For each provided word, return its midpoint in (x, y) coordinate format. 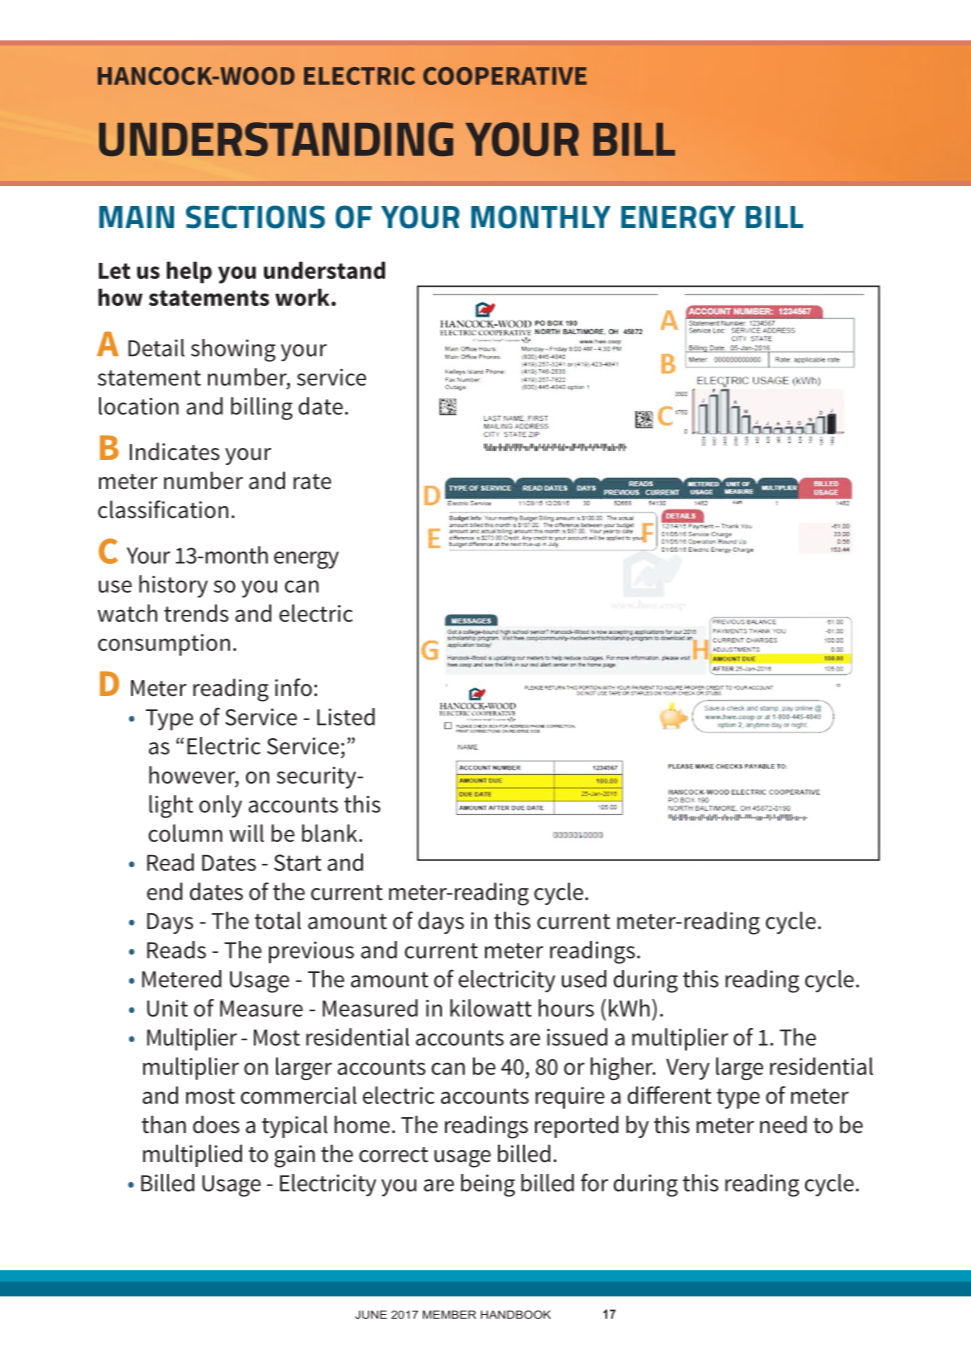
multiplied (192, 1155)
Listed (346, 717)
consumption (164, 645)
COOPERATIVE (505, 76)
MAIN (136, 217)
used (584, 979)
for (594, 1182)
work (303, 297)
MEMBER (449, 1314)
